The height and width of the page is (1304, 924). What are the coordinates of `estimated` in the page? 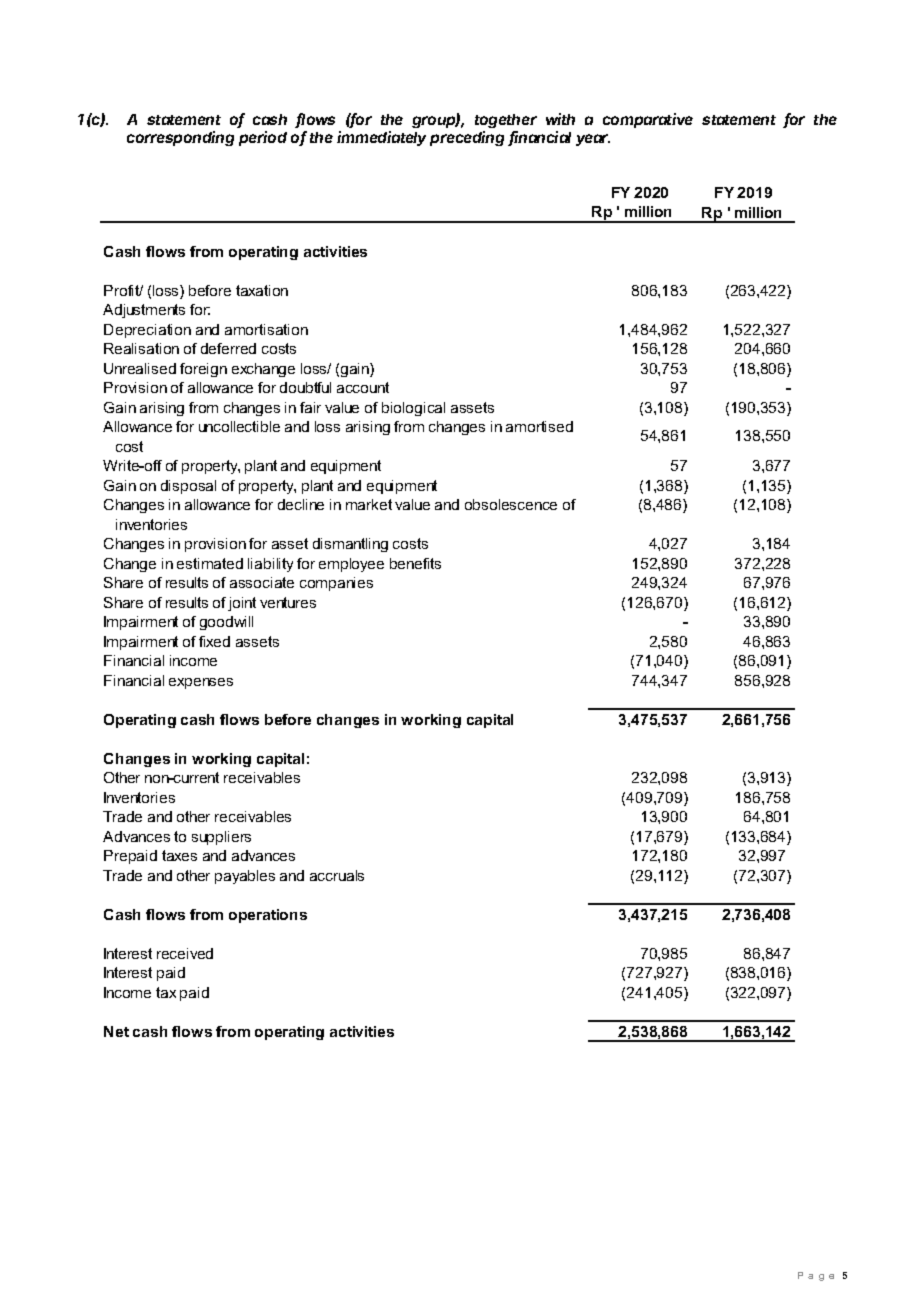 It's located at (210, 563).
